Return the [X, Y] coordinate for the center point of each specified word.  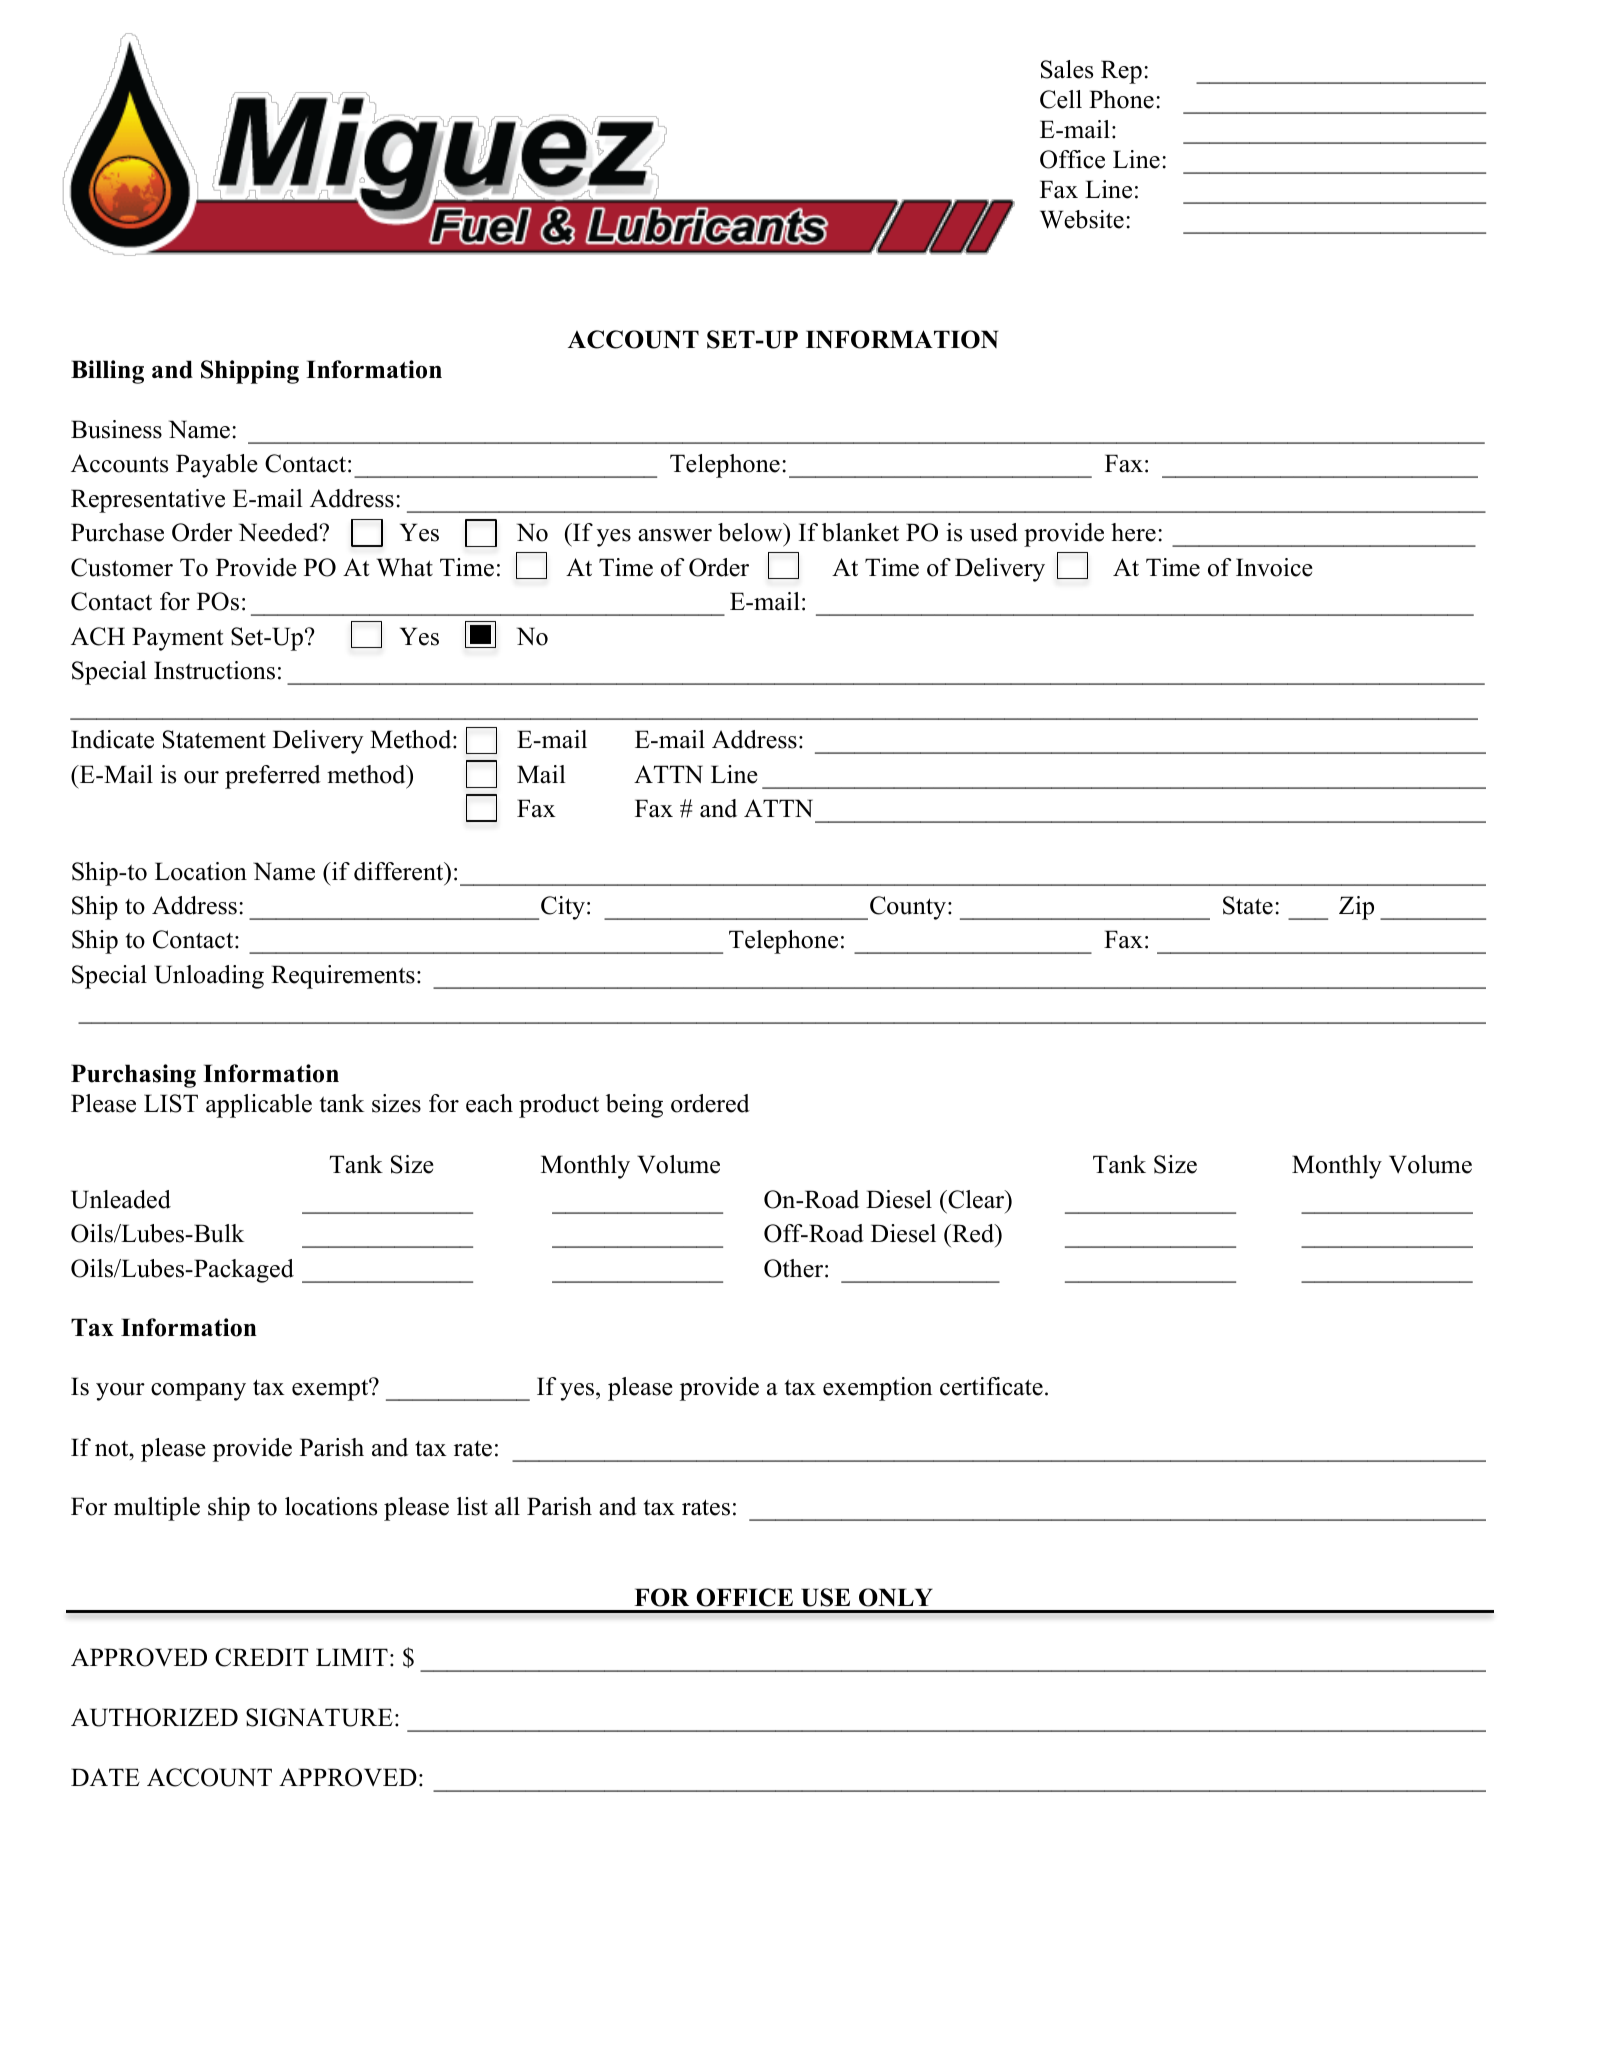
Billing [107, 372]
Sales [1067, 69]
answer [675, 535]
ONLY [896, 1597]
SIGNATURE [319, 1717]
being [634, 1106]
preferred [273, 777]
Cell [1061, 99]
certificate [991, 1386]
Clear [976, 1199]
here [1133, 532]
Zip [1356, 908]
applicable [259, 1106]
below [751, 532]
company [198, 1392]
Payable [217, 466]
